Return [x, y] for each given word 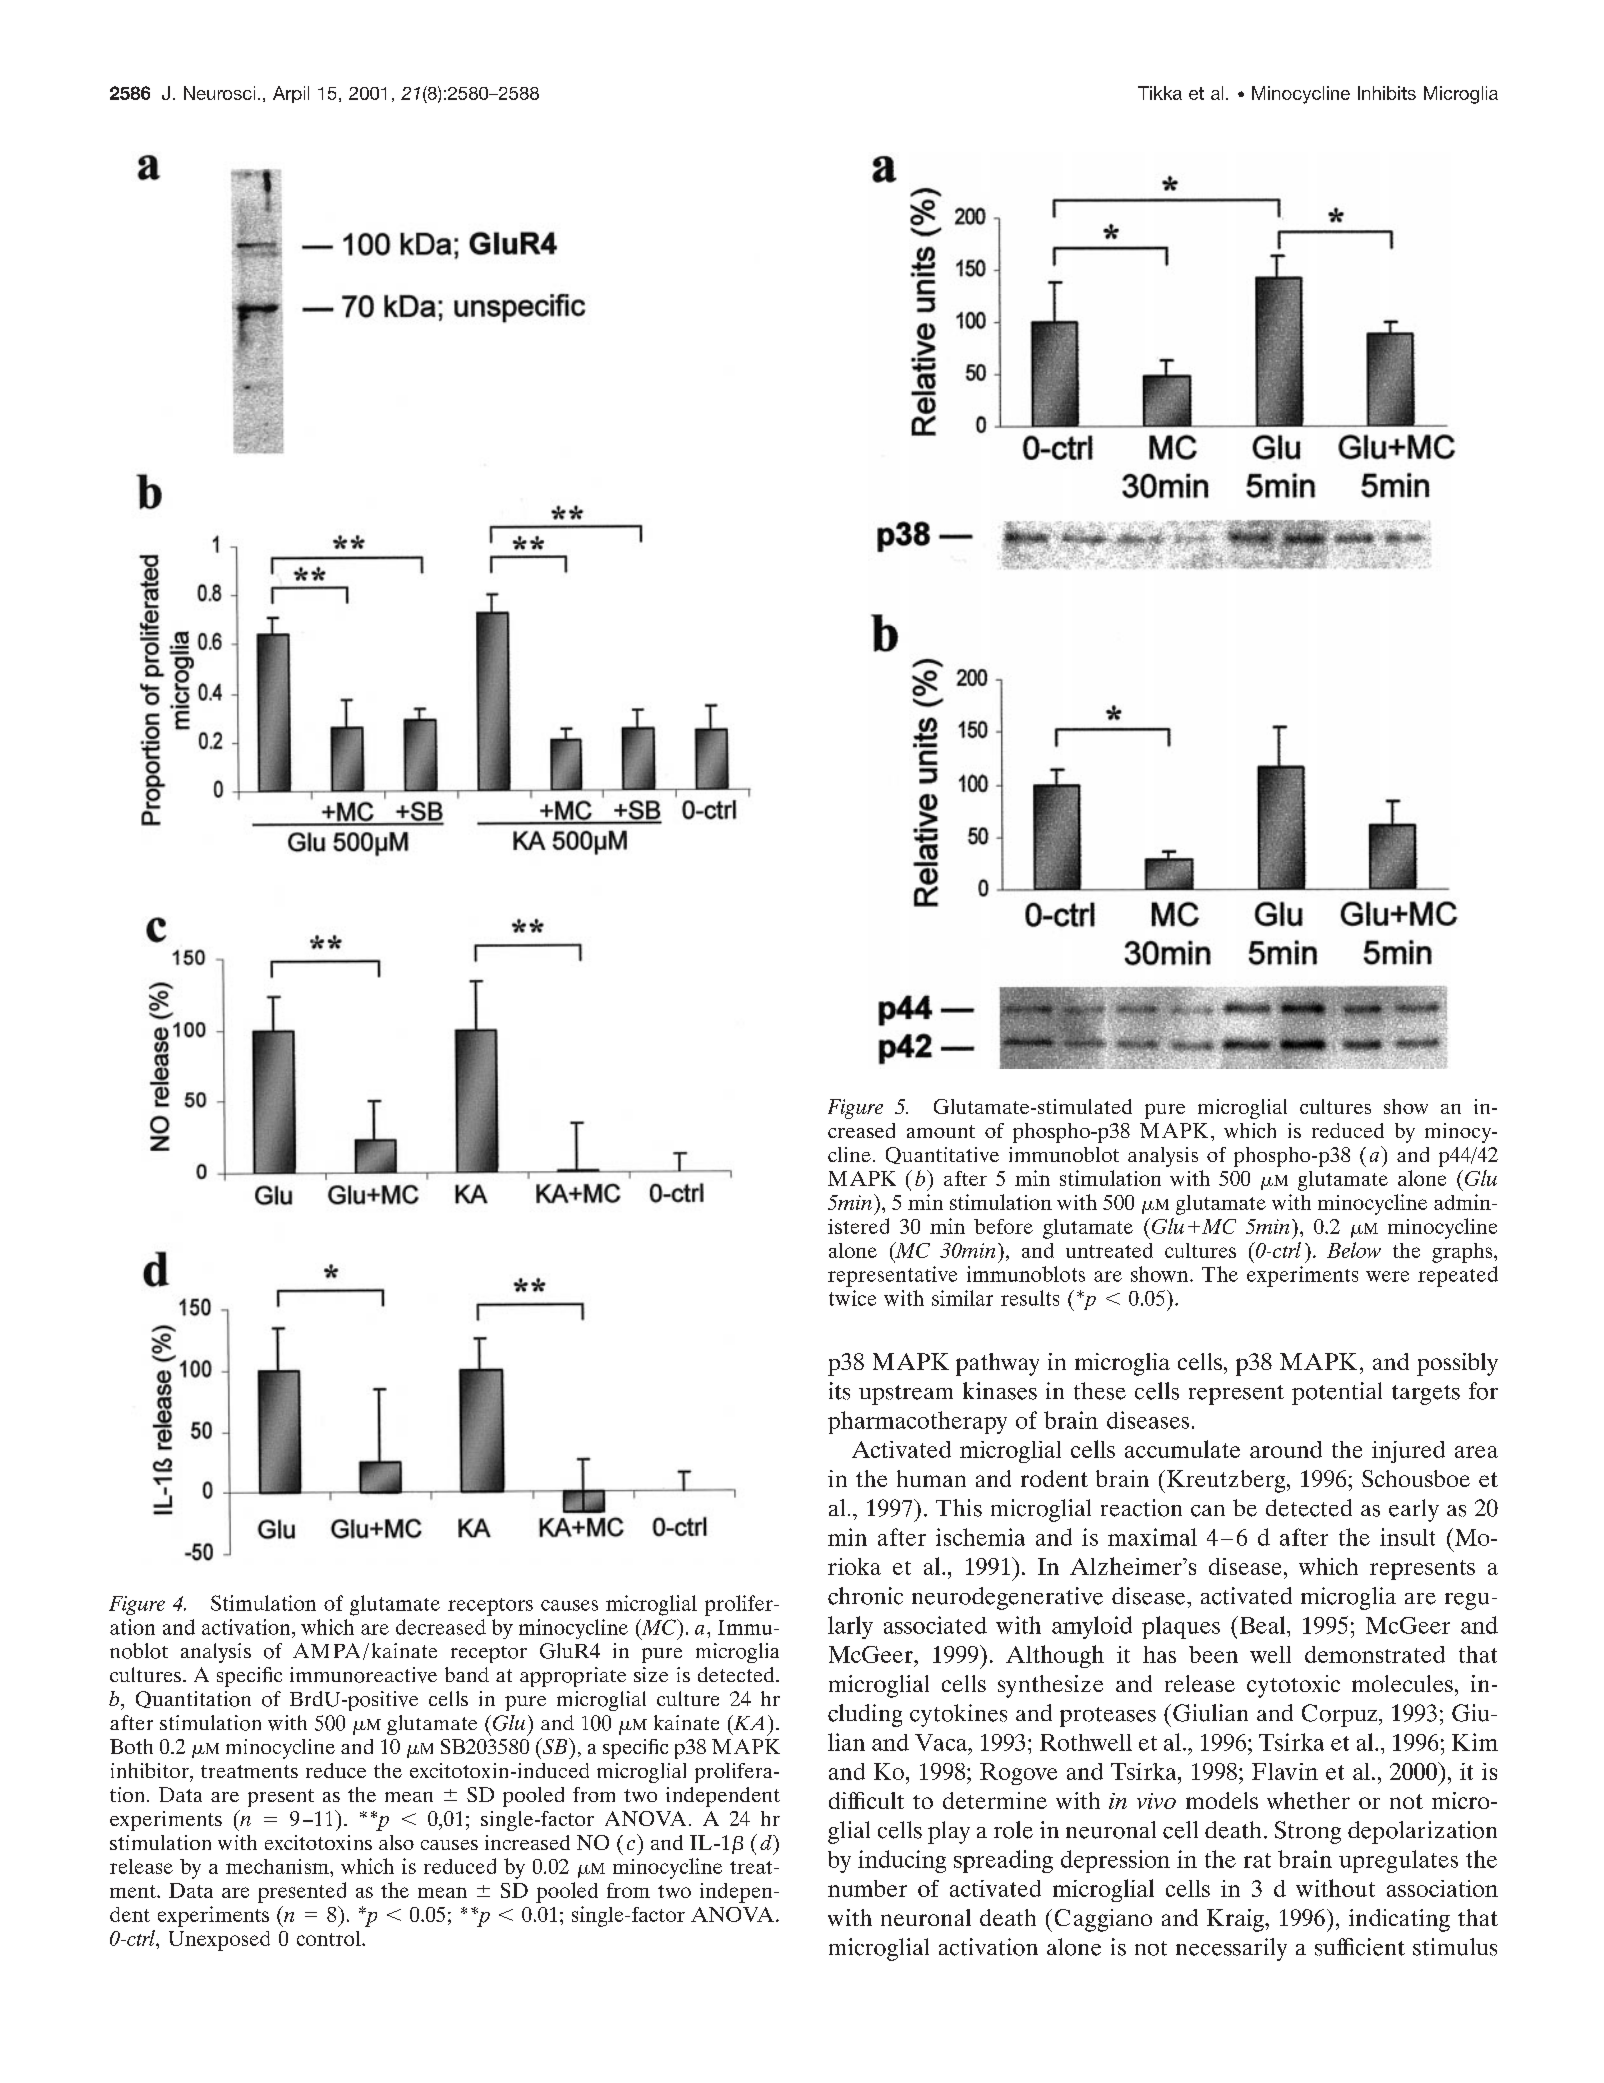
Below [1354, 1250]
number [867, 1888]
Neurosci [219, 93]
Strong [1308, 1832]
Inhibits [1387, 93]
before [1003, 1226]
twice [852, 1298]
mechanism [278, 1866]
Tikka [1160, 93]
